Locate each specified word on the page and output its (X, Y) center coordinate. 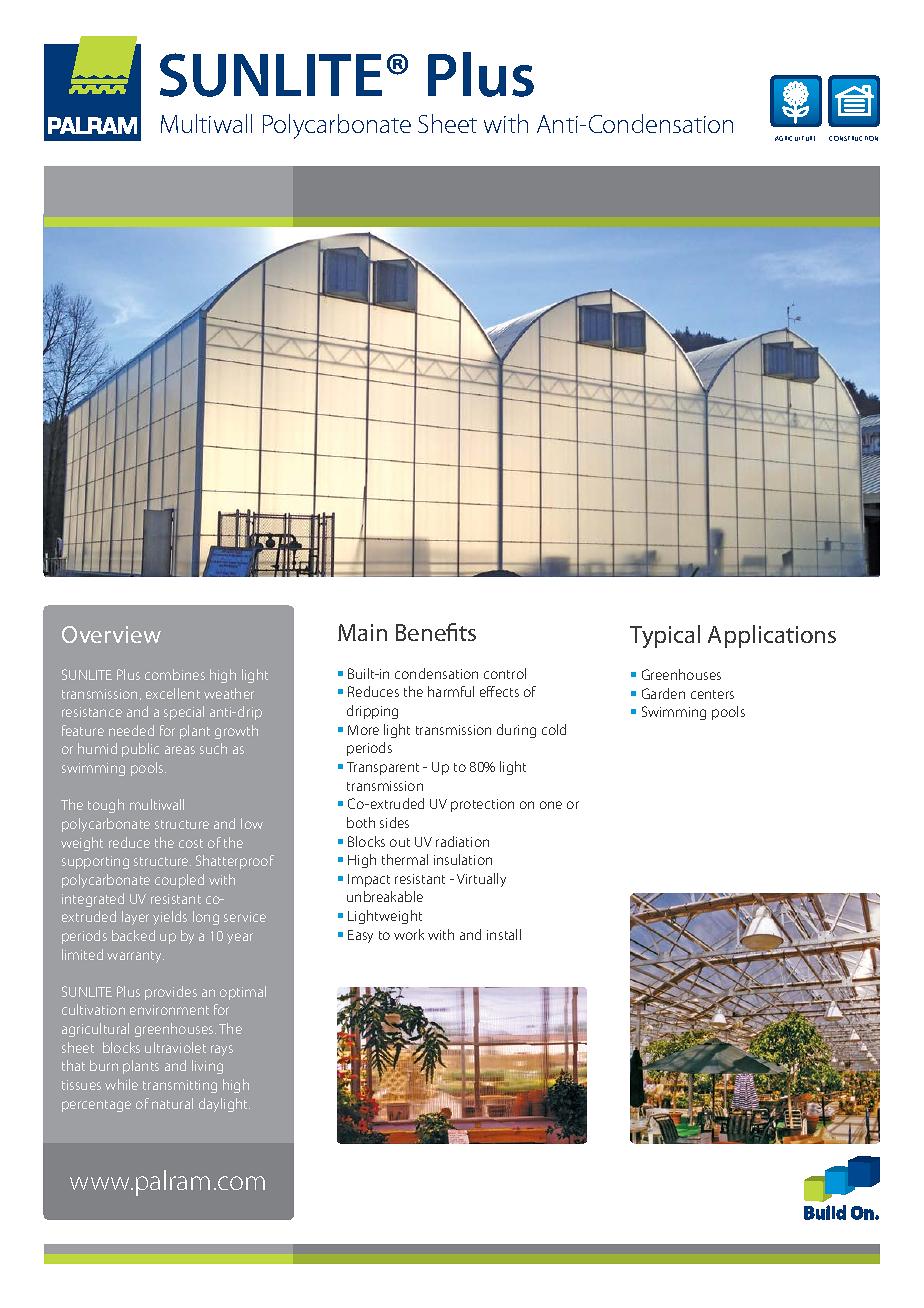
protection (482, 805)
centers (712, 694)
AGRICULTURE (795, 138)
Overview (111, 634)
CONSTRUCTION (853, 138)
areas (180, 750)
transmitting (180, 1086)
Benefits (436, 632)
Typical (665, 636)
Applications (772, 636)
